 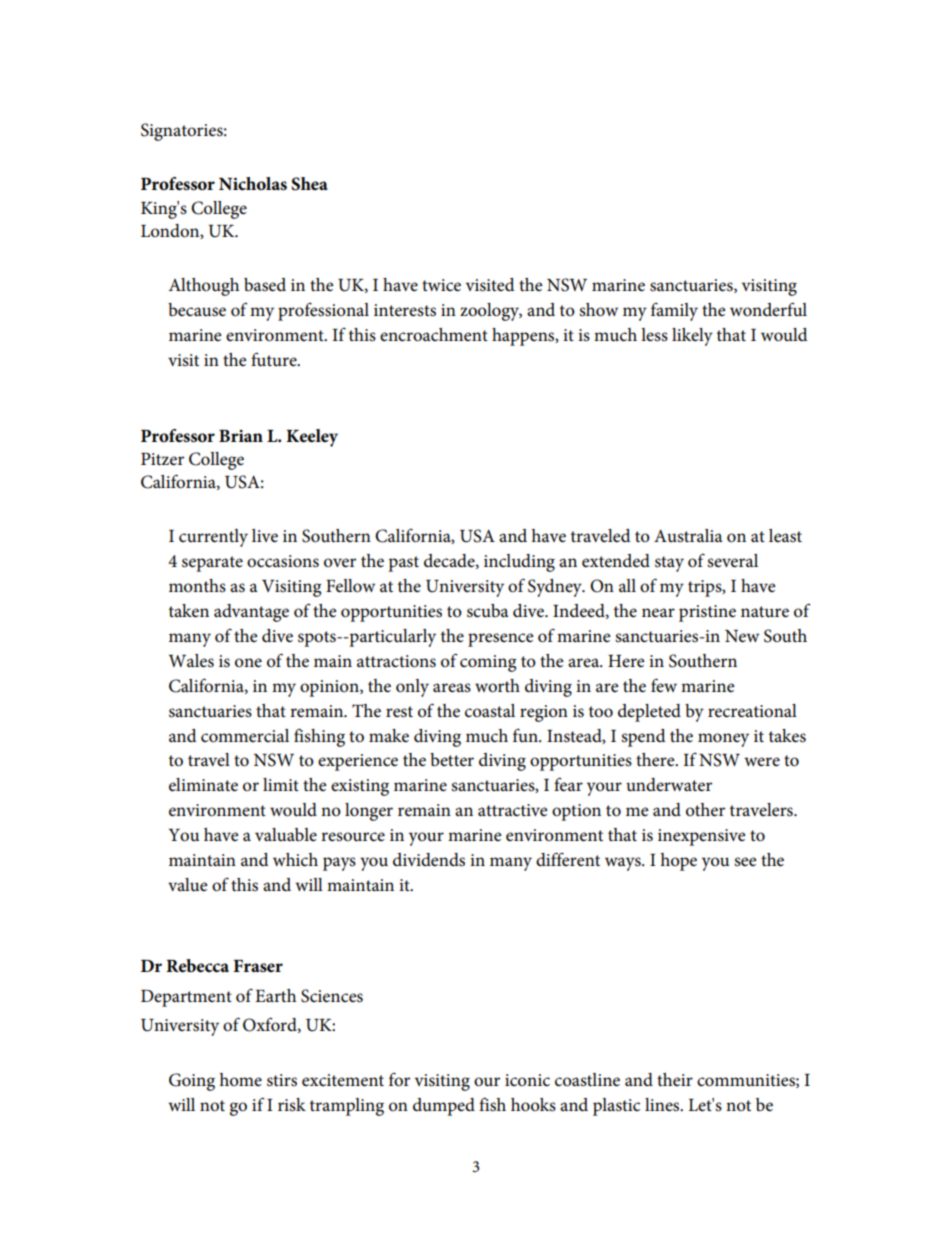 What do you see at coordinates (434, 335) in the screenshot?
I see `encroachment` at bounding box center [434, 335].
